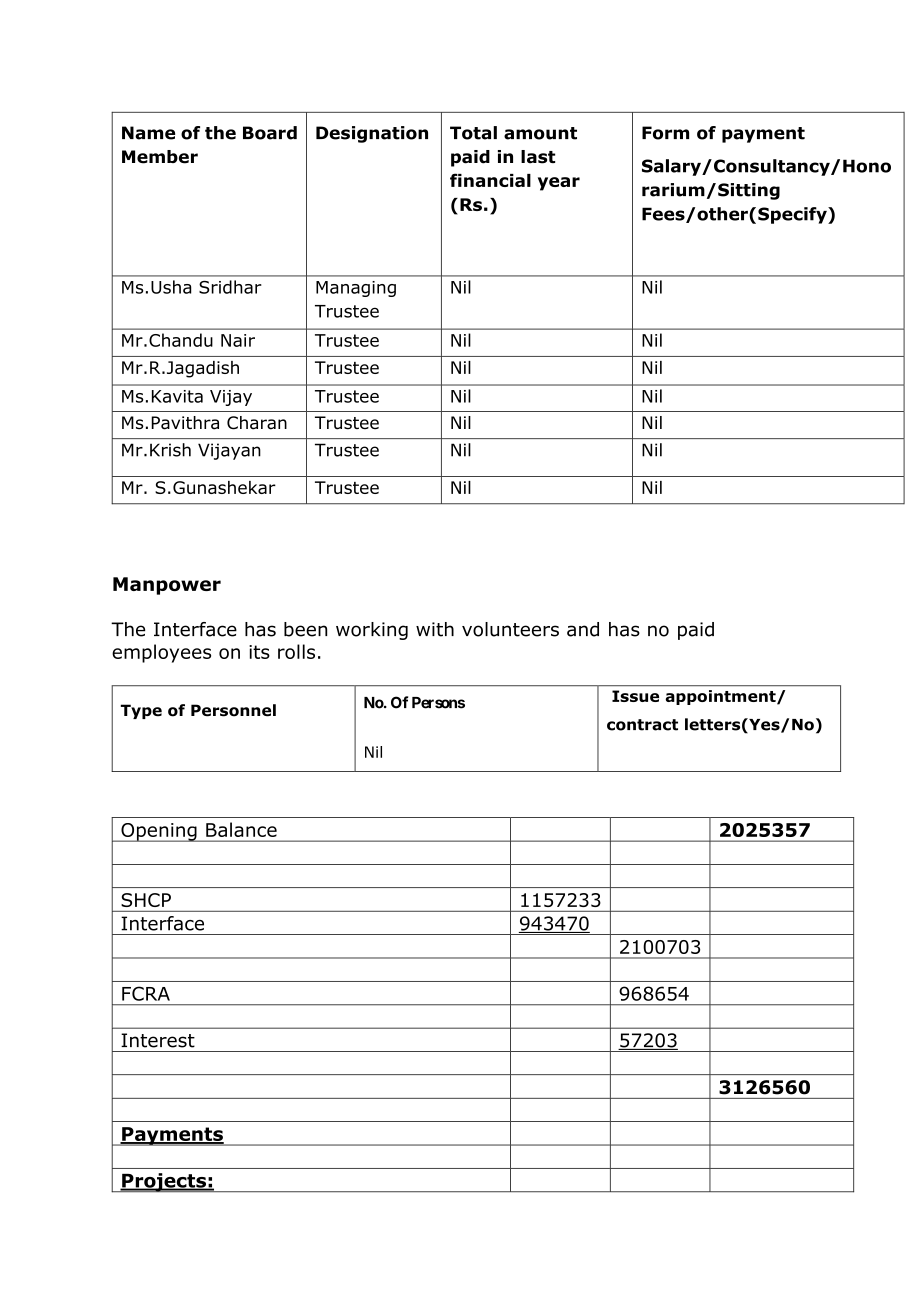  Describe the element at coordinates (160, 157) in the page. I see `Member` at that location.
